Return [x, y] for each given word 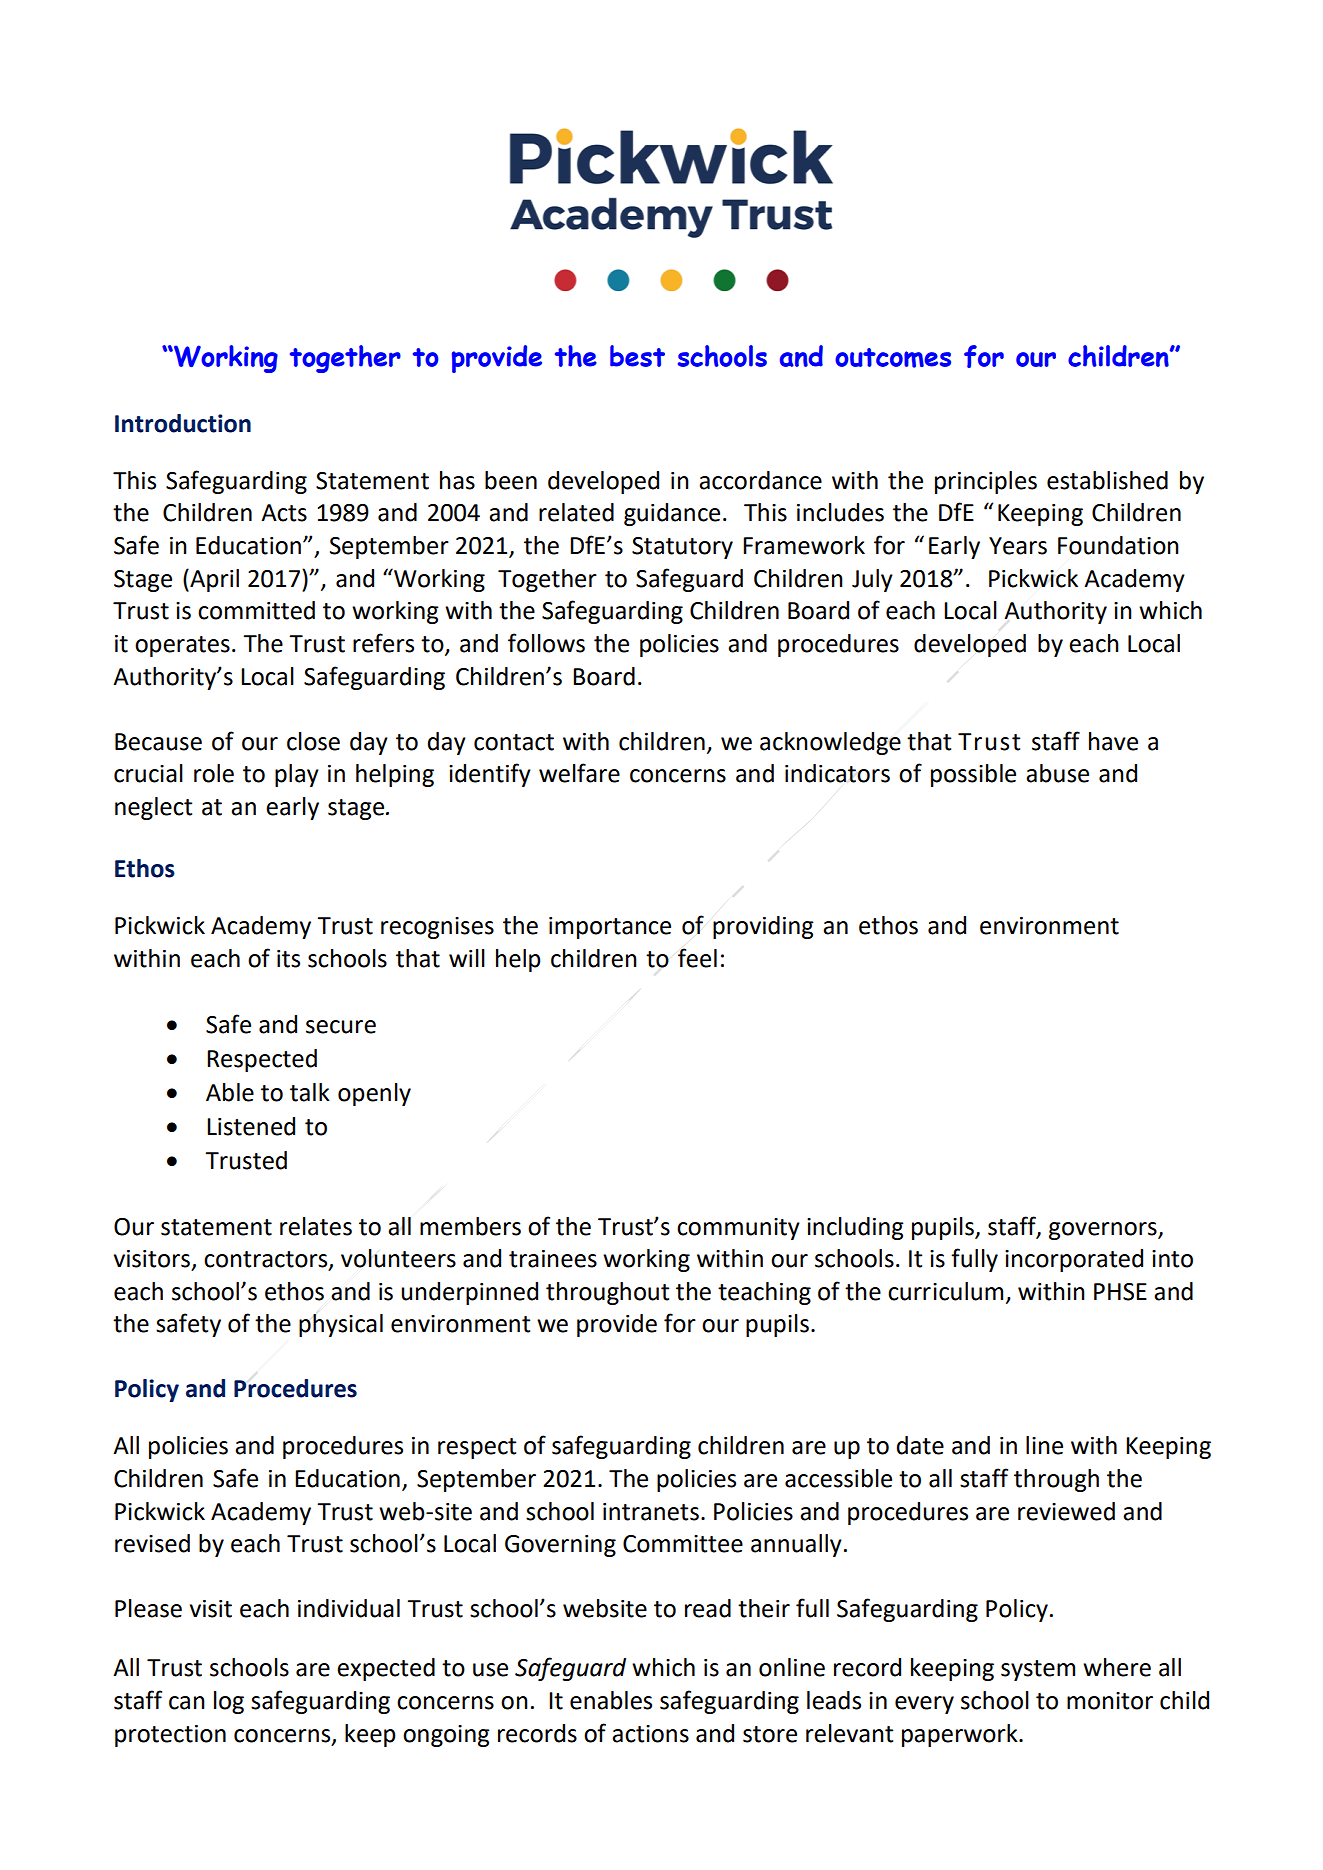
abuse [1057, 773]
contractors [267, 1260]
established [1107, 480]
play [297, 775]
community [738, 1229]
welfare [579, 773]
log [229, 1702]
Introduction [183, 423]
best [637, 356]
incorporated [1074, 1260]
